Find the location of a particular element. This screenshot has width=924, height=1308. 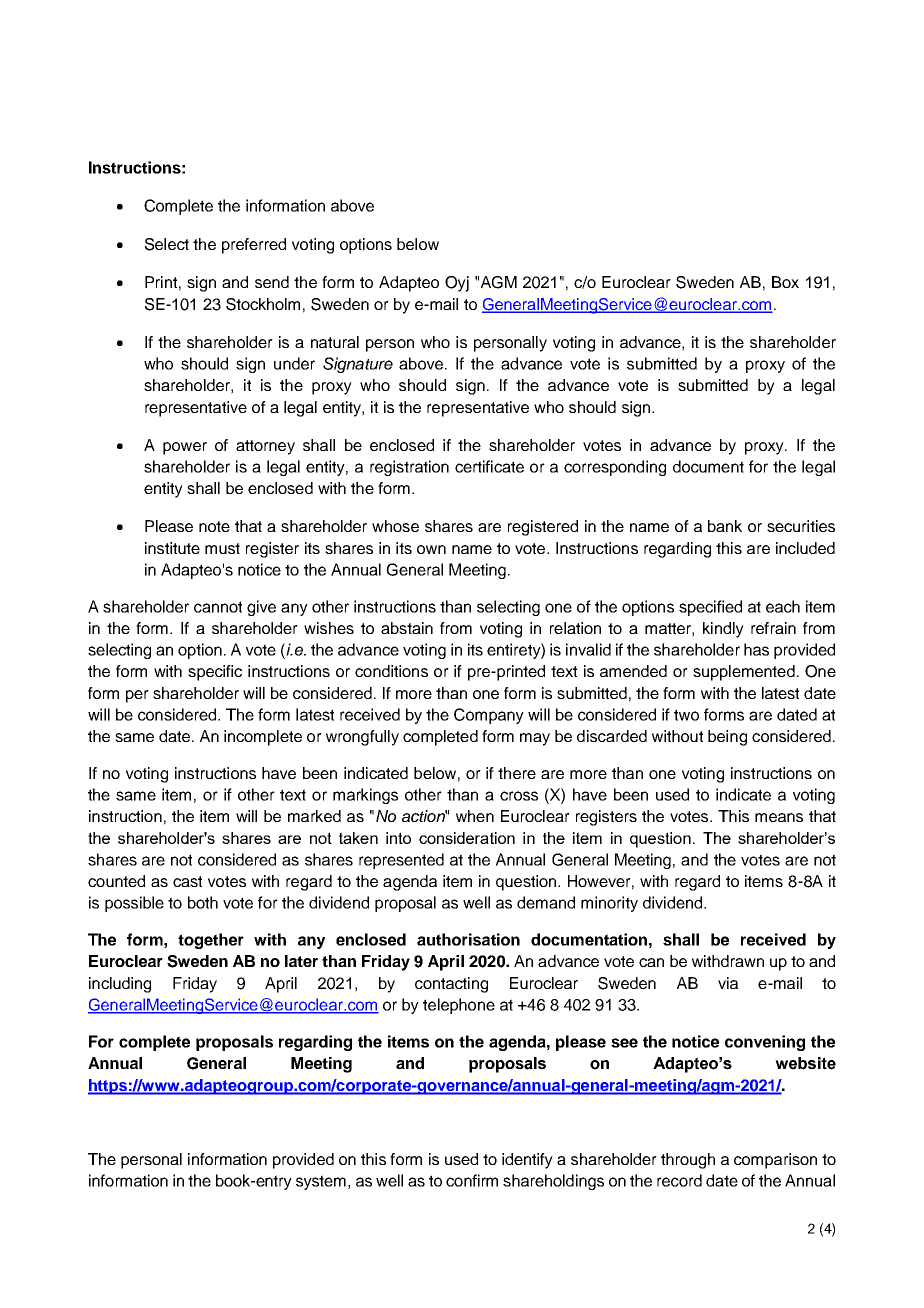

bank is located at coordinates (725, 526).
